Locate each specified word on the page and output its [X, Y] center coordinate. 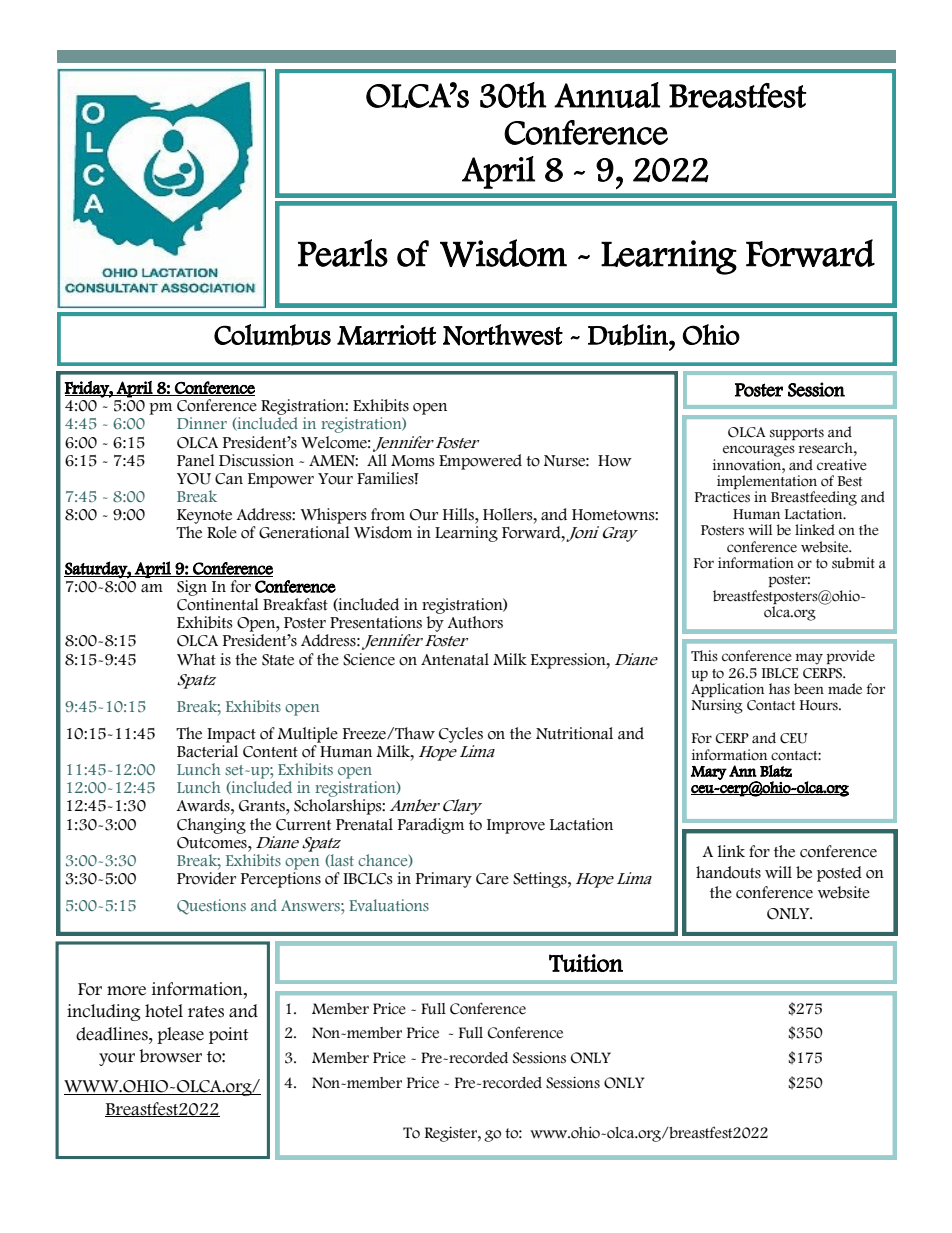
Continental [218, 604]
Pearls [343, 253]
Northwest [503, 335]
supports [797, 434]
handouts [728, 872]
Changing [211, 826]
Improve [516, 826]
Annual [607, 95]
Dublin [629, 335]
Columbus [272, 335]
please [180, 1035]
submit [853, 563]
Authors [475, 622]
